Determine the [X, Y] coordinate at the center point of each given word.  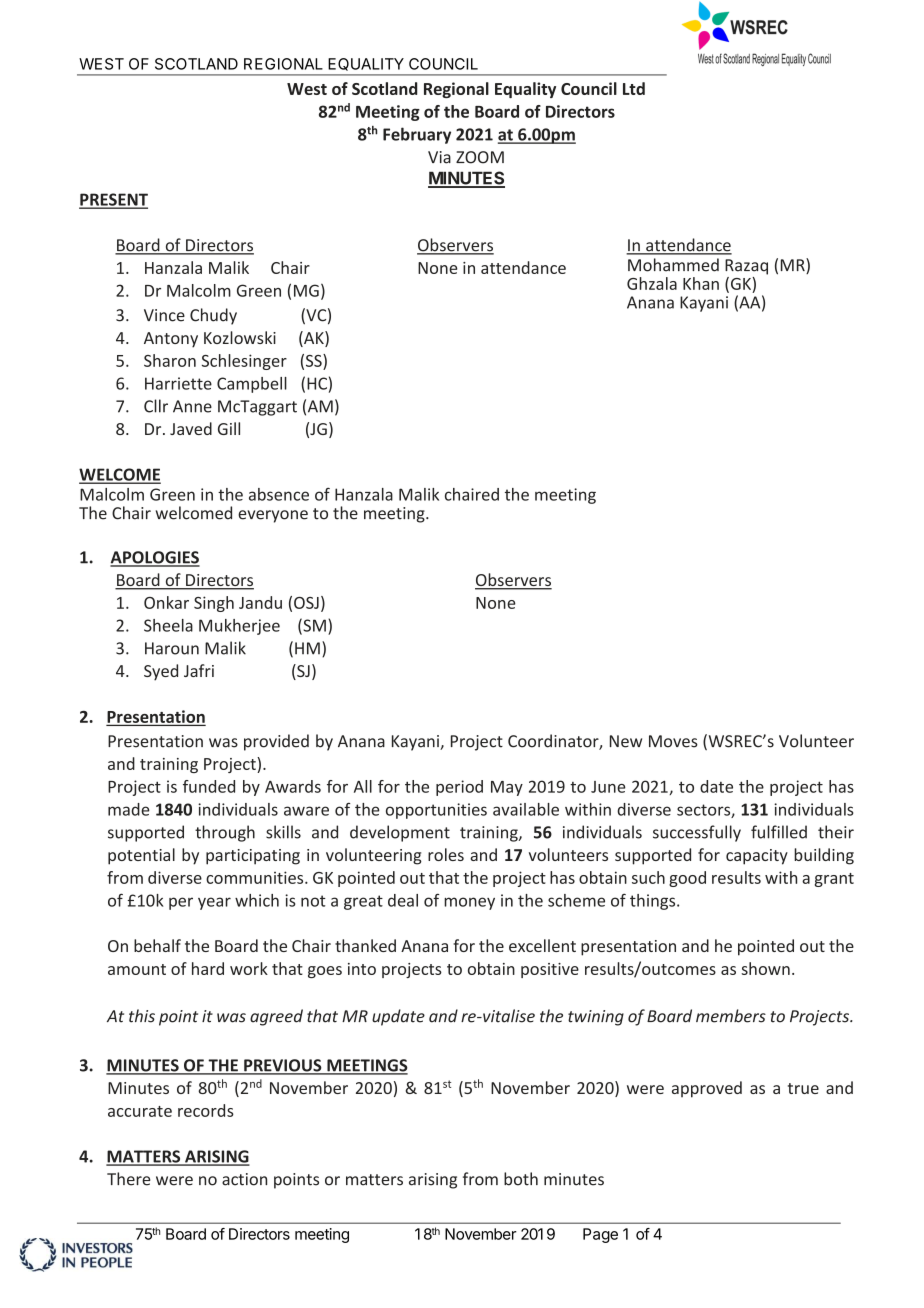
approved [707, 1089]
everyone [273, 516]
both [521, 1179]
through [225, 833]
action [244, 1179]
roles [446, 854]
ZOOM [480, 157]
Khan [701, 283]
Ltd [634, 88]
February [417, 135]
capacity [757, 857]
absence [279, 494]
